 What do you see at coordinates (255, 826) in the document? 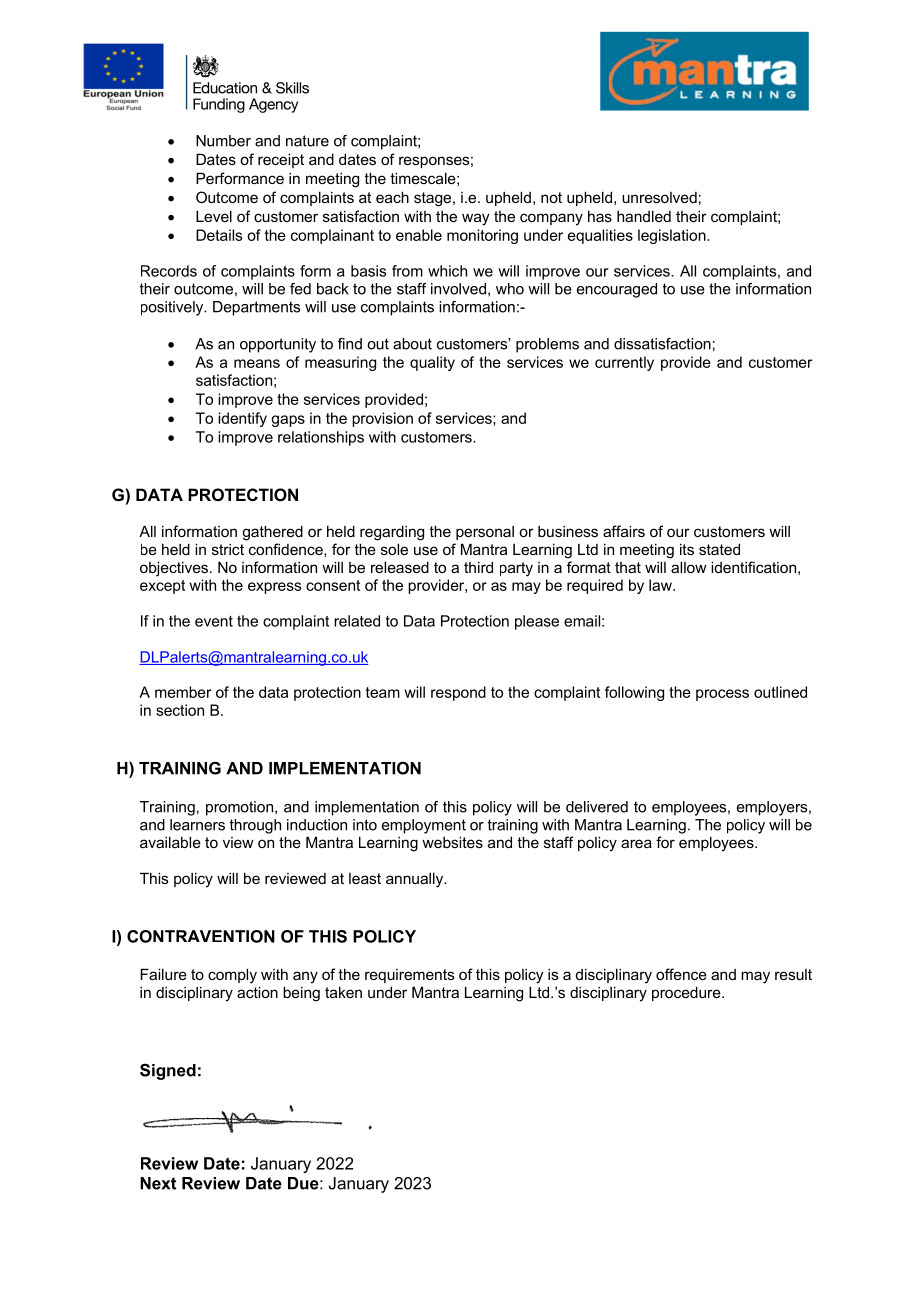
I see `through` at bounding box center [255, 826].
